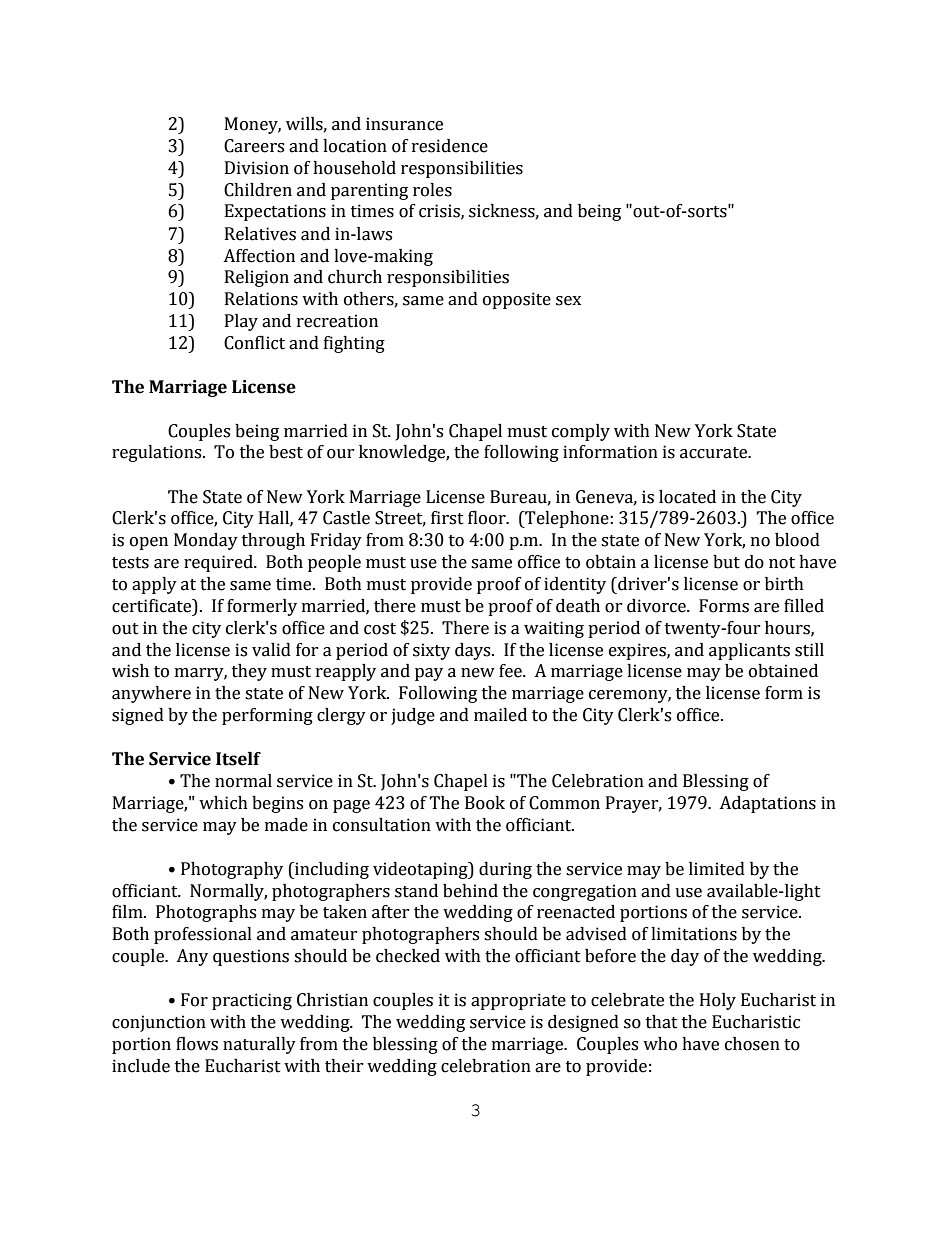  Describe the element at coordinates (450, 146) in the screenshot. I see `residence` at that location.
